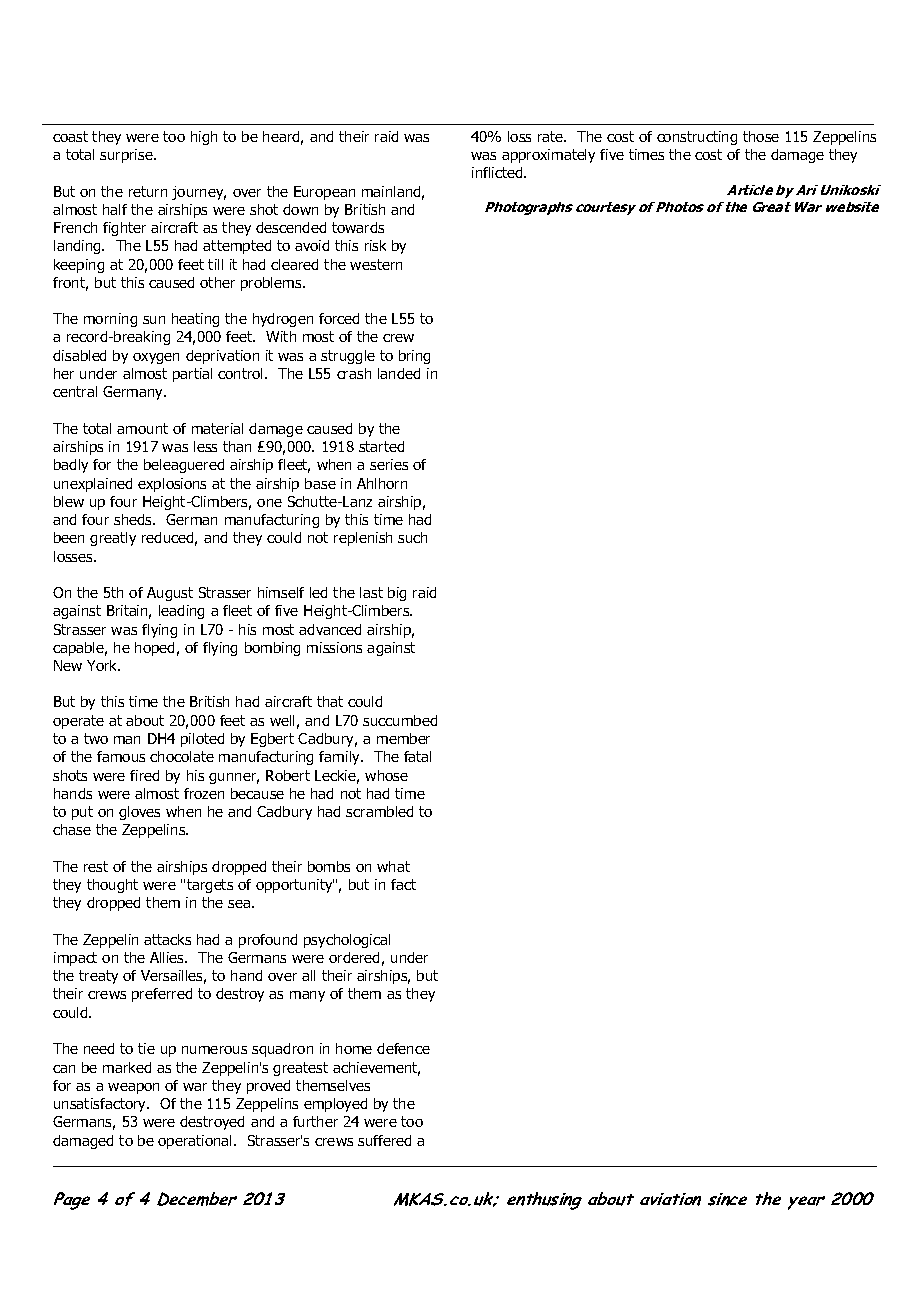 Image resolution: width=924 pixels, height=1308 pixels. I want to click on suffered, so click(384, 1140).
